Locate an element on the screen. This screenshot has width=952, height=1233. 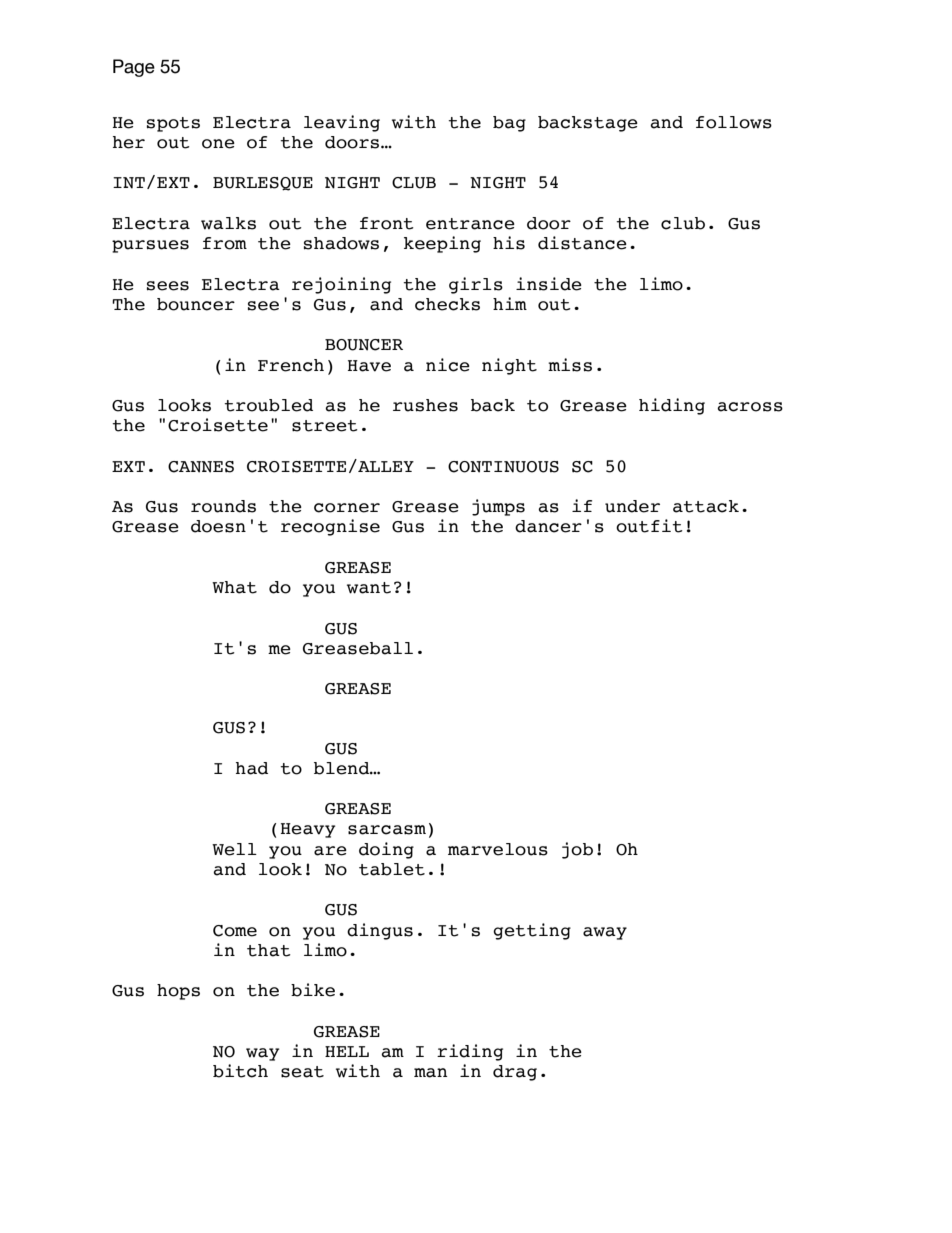
spots is located at coordinates (173, 124).
